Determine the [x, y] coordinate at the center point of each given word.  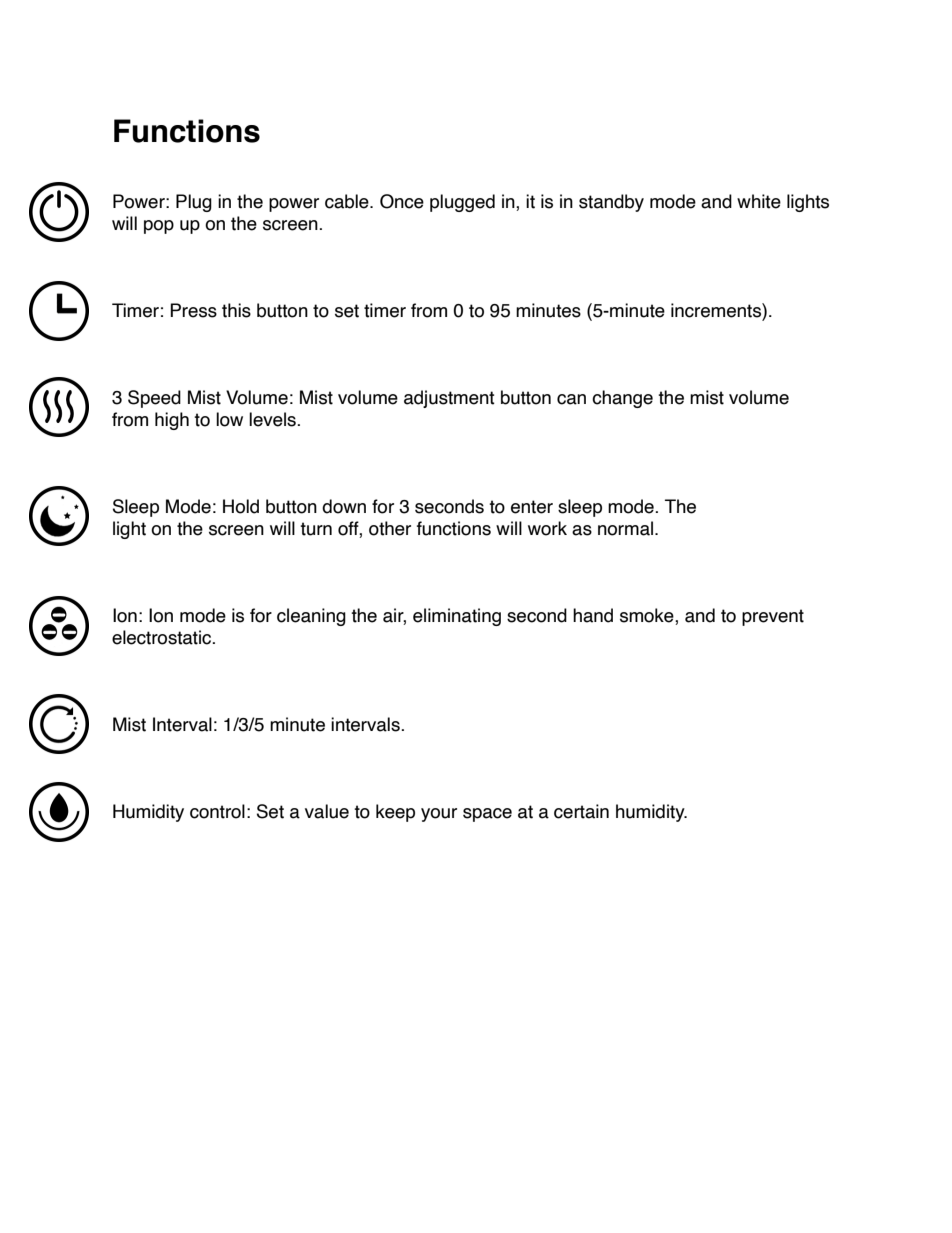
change [622, 399]
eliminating [457, 617]
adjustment [449, 399]
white [759, 201]
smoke [648, 616]
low [229, 419]
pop [159, 227]
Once [402, 201]
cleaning [311, 617]
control [217, 811]
